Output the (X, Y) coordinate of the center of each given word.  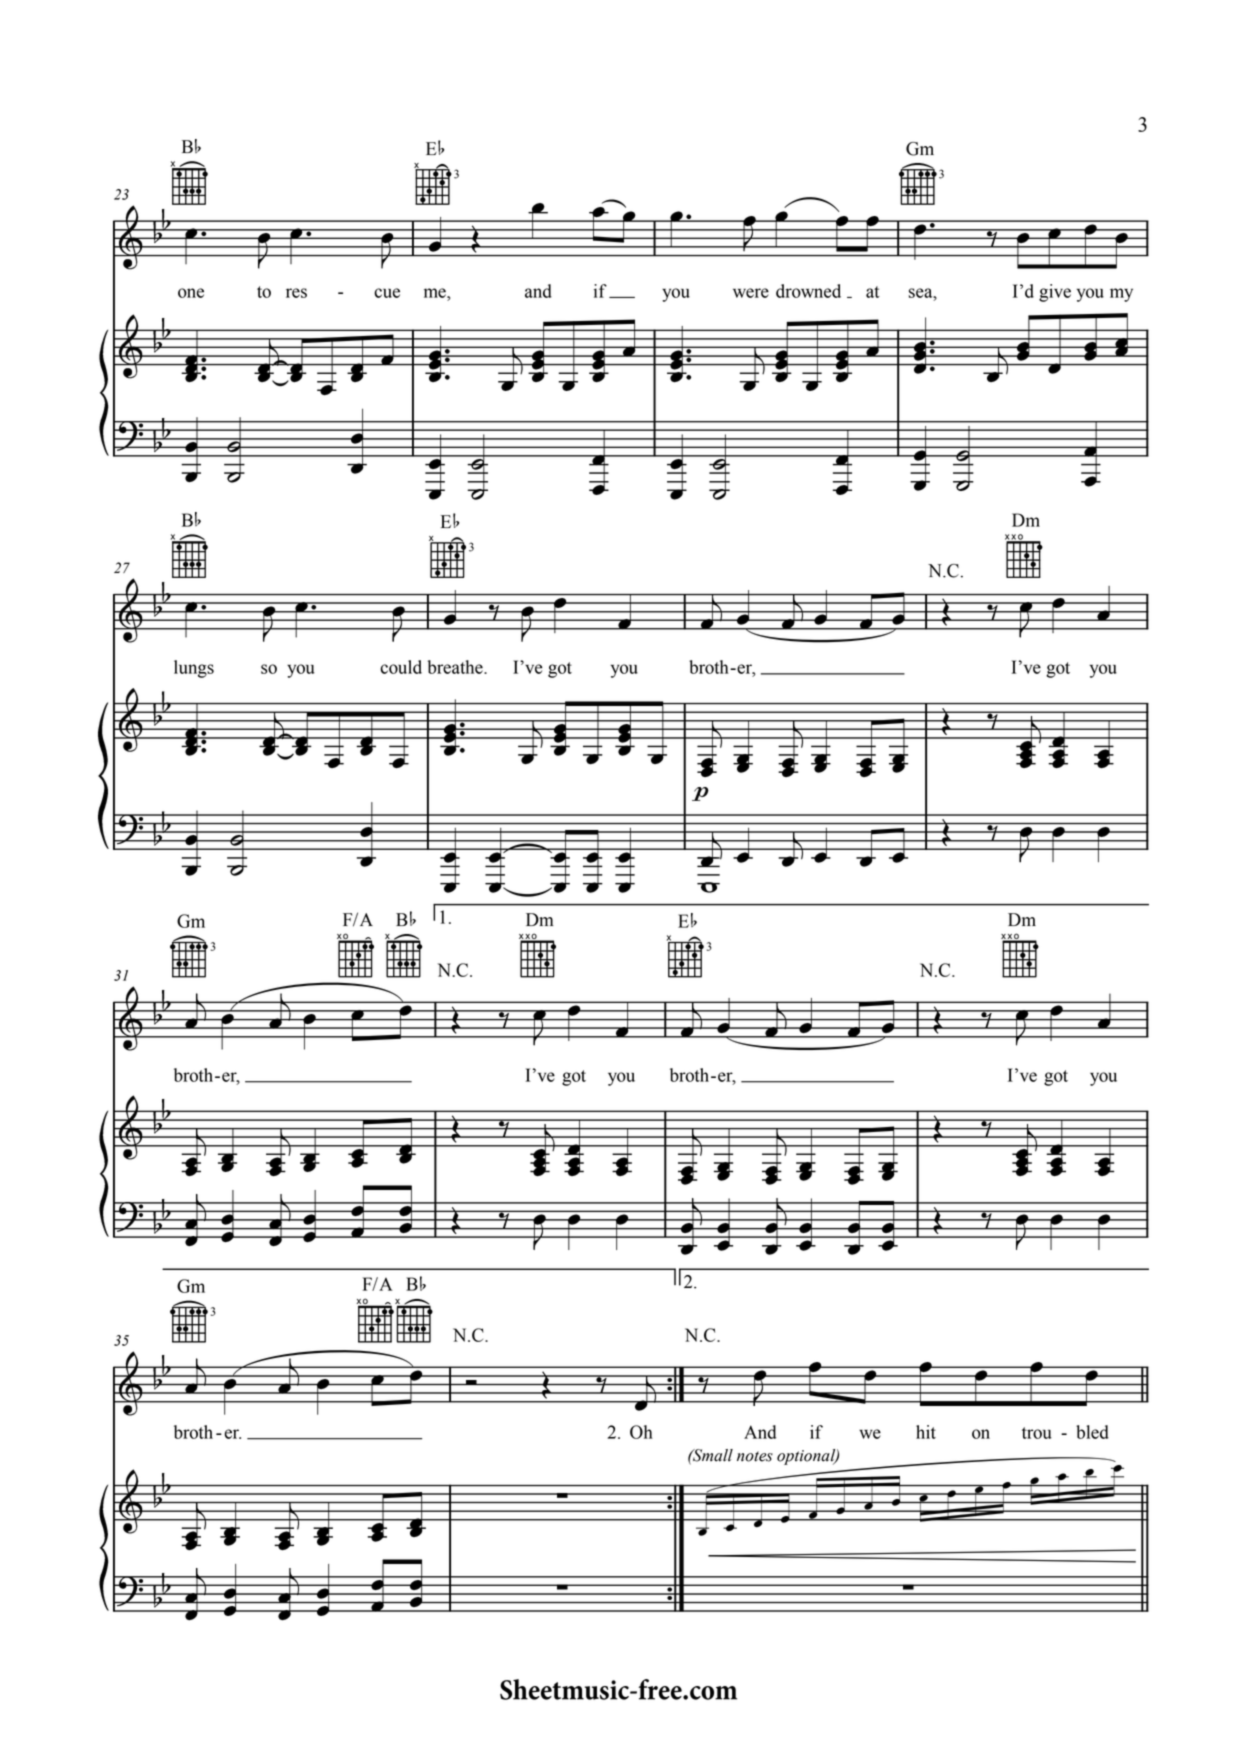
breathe (456, 667)
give (1055, 293)
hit (926, 1432)
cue (387, 293)
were (751, 293)
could (401, 667)
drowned (808, 291)
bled (1092, 1432)
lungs (194, 669)
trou (1037, 1433)
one (191, 293)
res (296, 293)
